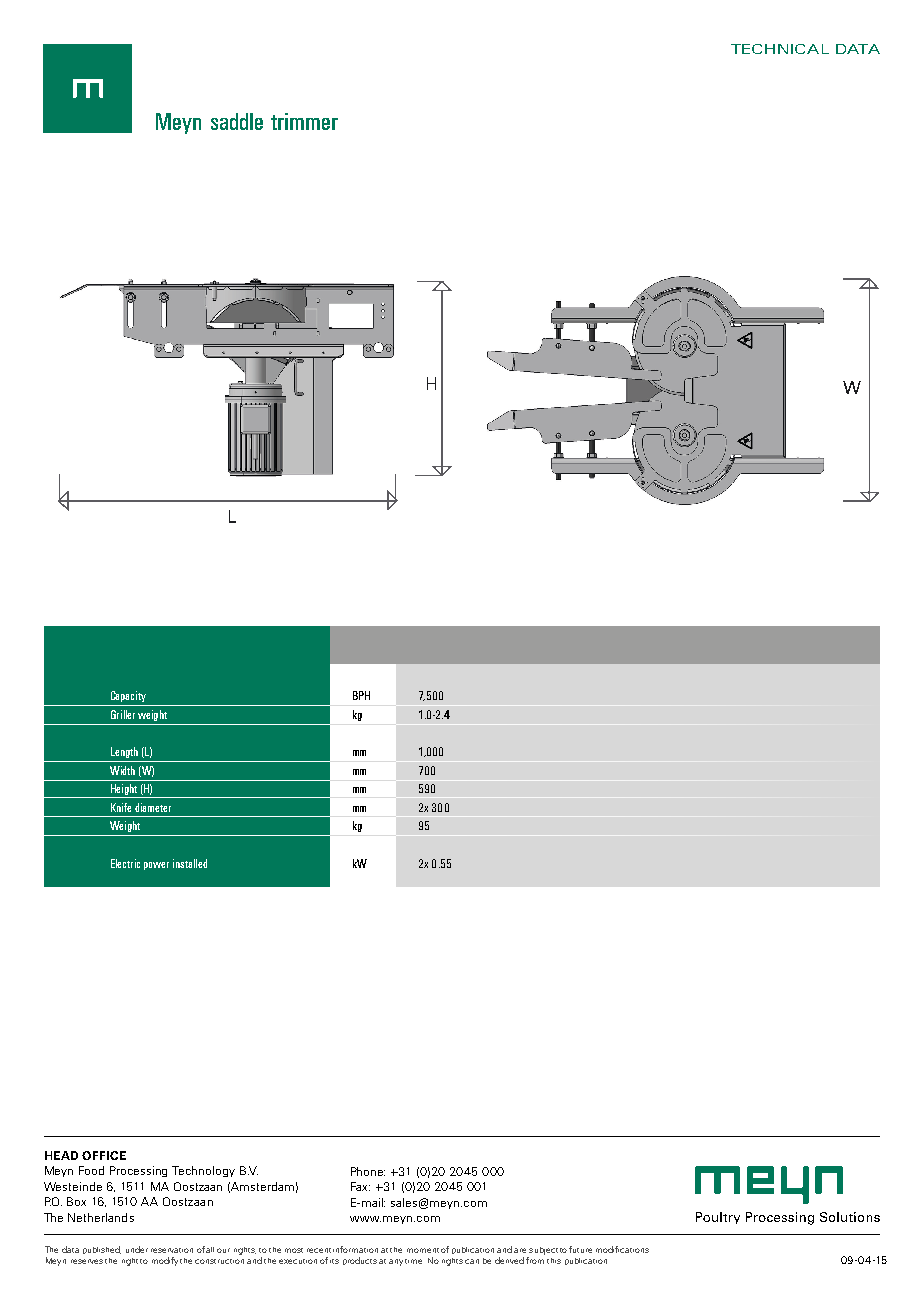 This document has height=1308, width=924. I want to click on Capacity, so click(128, 696).
